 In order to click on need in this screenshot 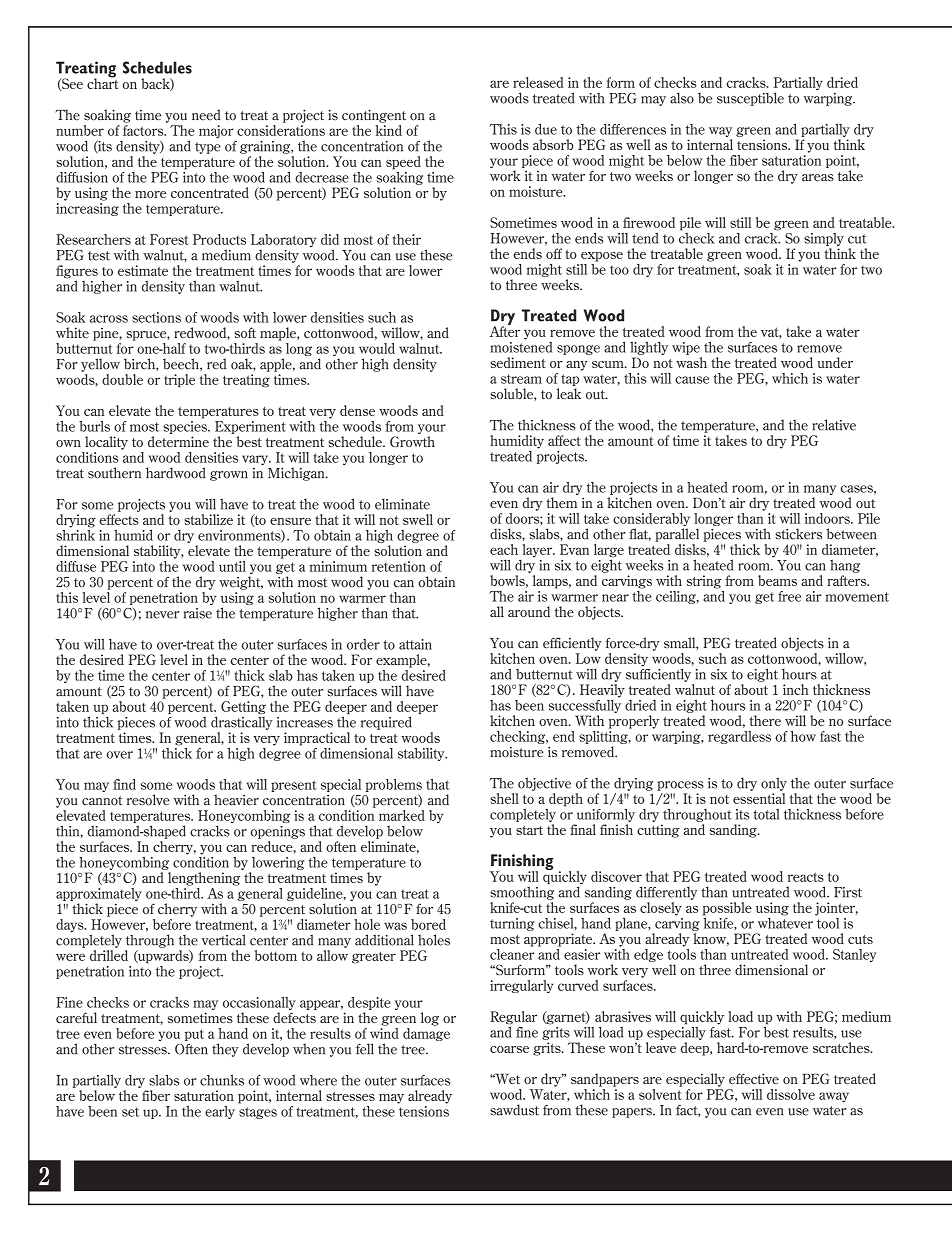, I will do `click(206, 115)`.
